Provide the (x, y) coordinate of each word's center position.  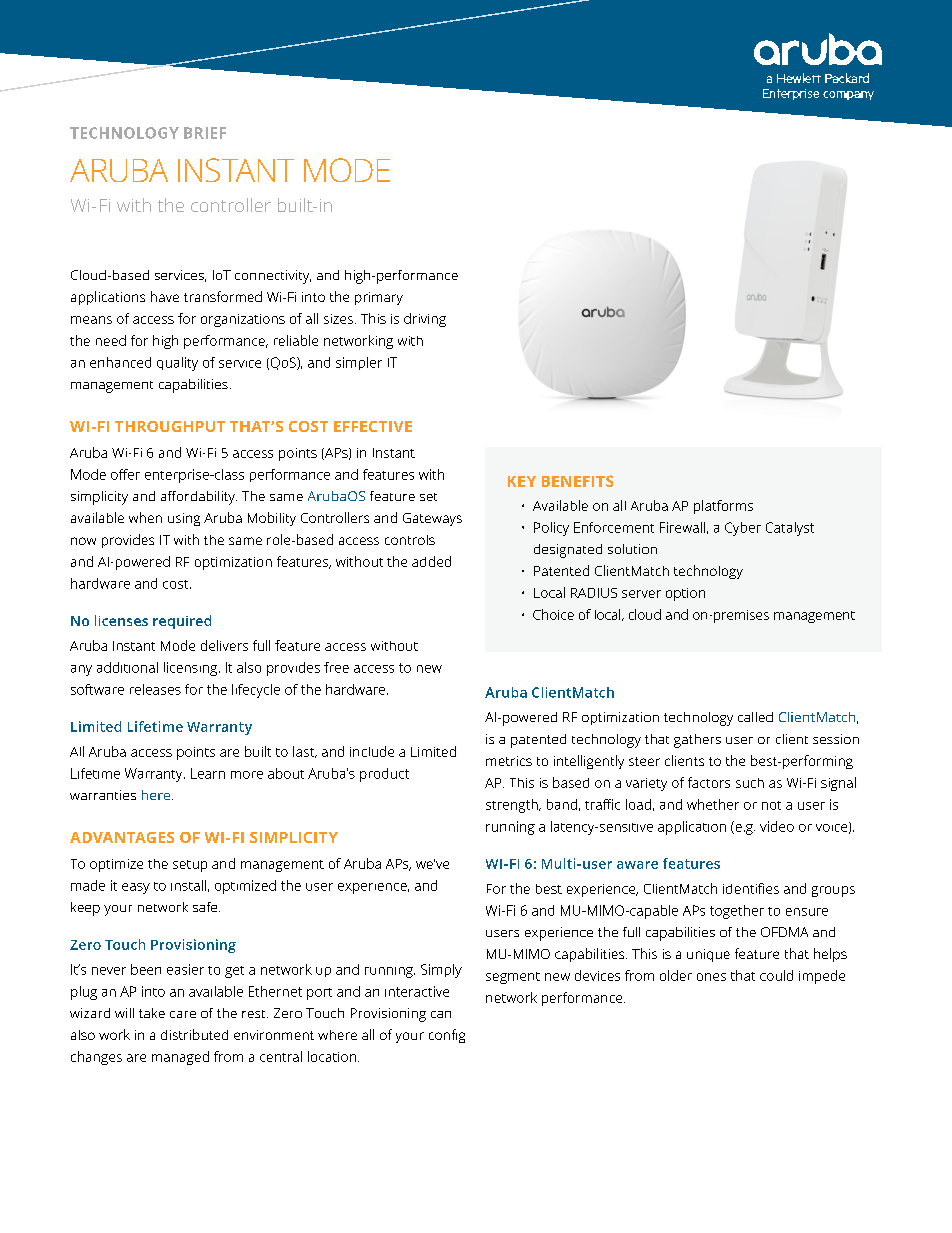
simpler (359, 363)
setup (190, 866)
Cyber (743, 529)
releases (155, 689)
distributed (194, 1034)
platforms (723, 507)
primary (379, 298)
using (184, 519)
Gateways (432, 519)
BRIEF (205, 133)
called (755, 717)
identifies (751, 888)
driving (425, 320)
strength (513, 806)
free (336, 667)
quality (177, 364)
